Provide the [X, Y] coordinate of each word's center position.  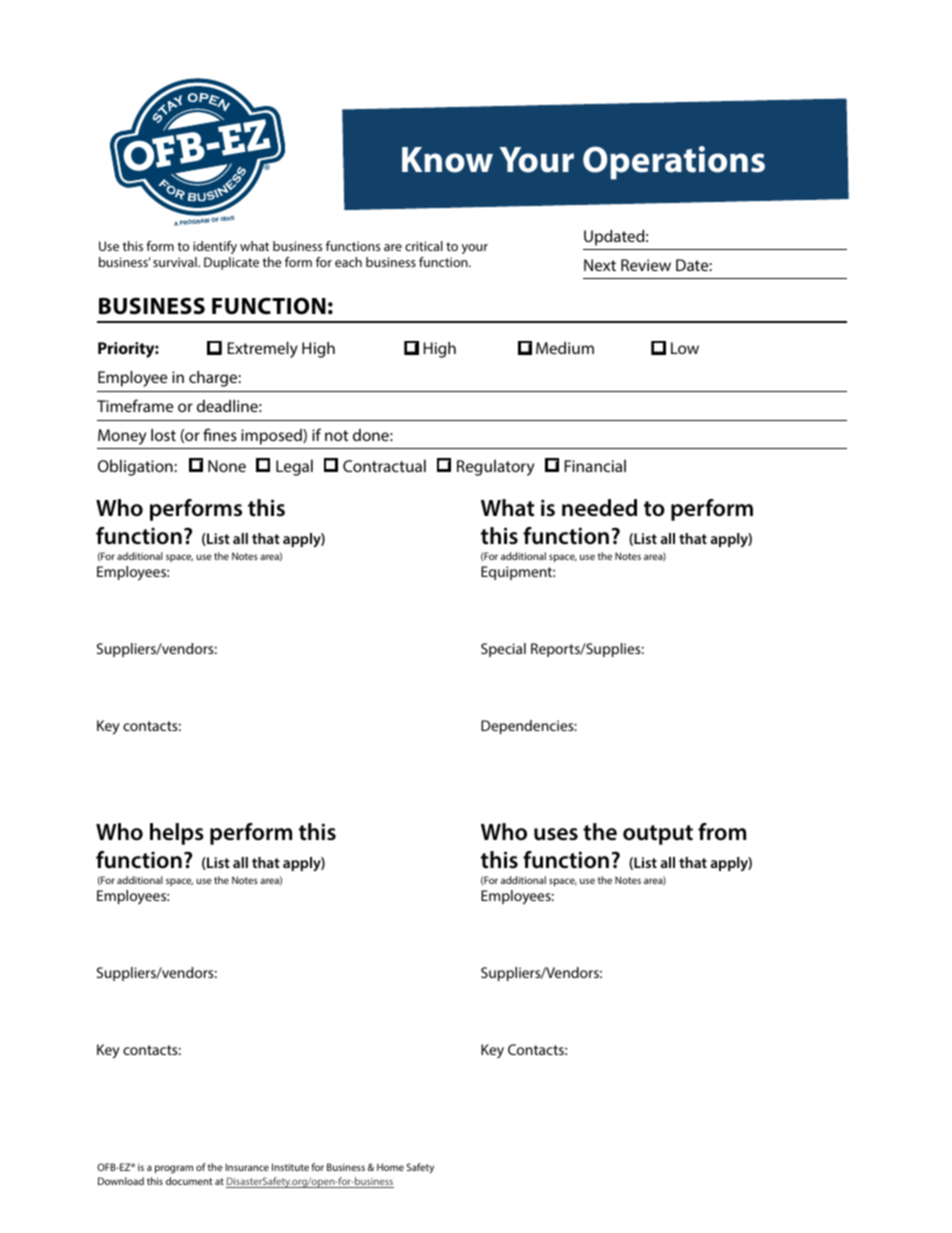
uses [556, 834]
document [189, 1181]
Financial [595, 465]
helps [177, 834]
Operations [674, 163]
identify [215, 249]
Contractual [384, 465]
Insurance [247, 1167]
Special [503, 650]
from [722, 832]
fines [220, 434]
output [658, 835]
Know [447, 160]
